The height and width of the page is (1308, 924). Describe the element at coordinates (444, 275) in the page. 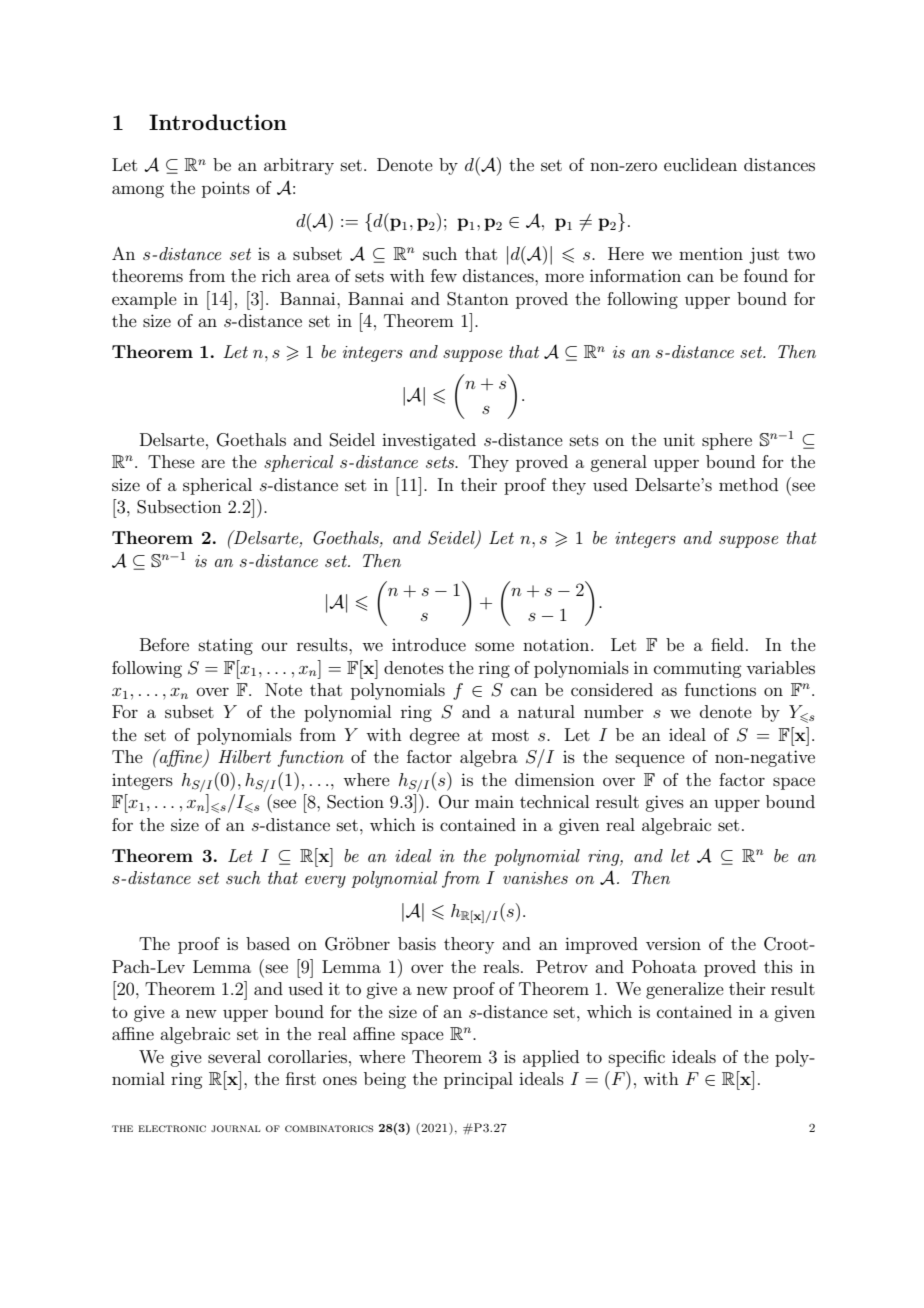

I see `few` at that location.
